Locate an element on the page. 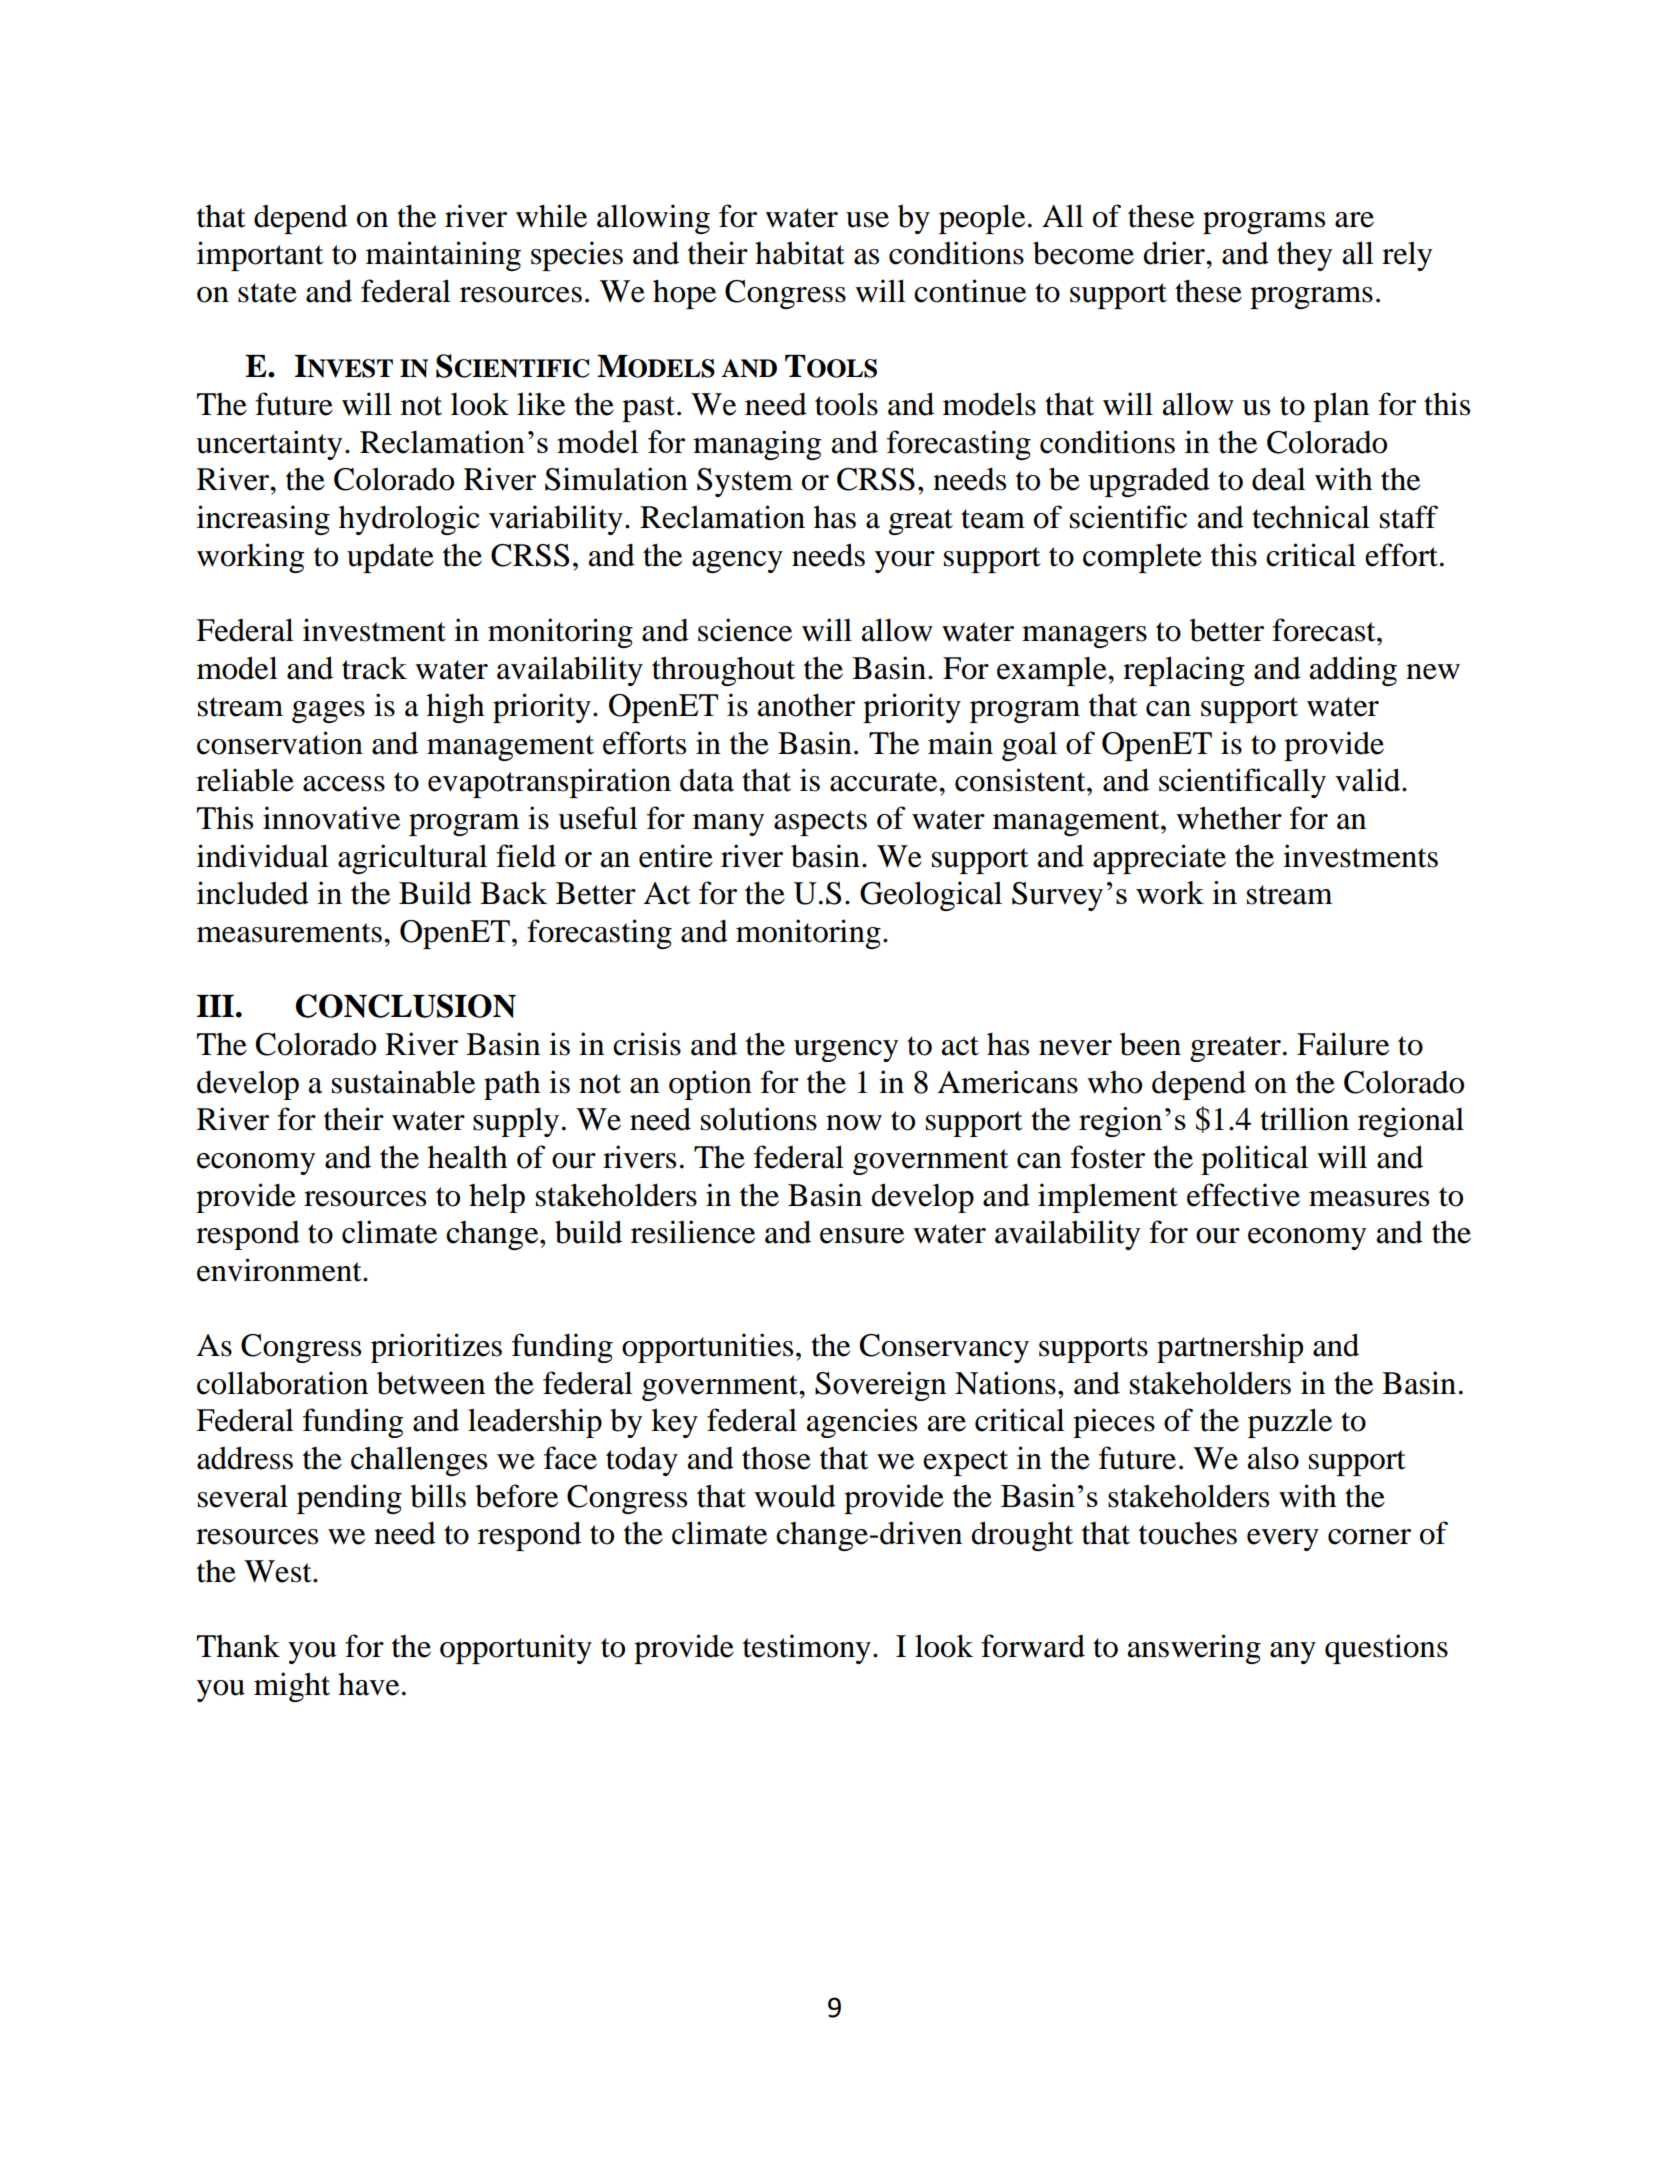  testimony is located at coordinates (807, 1649).
